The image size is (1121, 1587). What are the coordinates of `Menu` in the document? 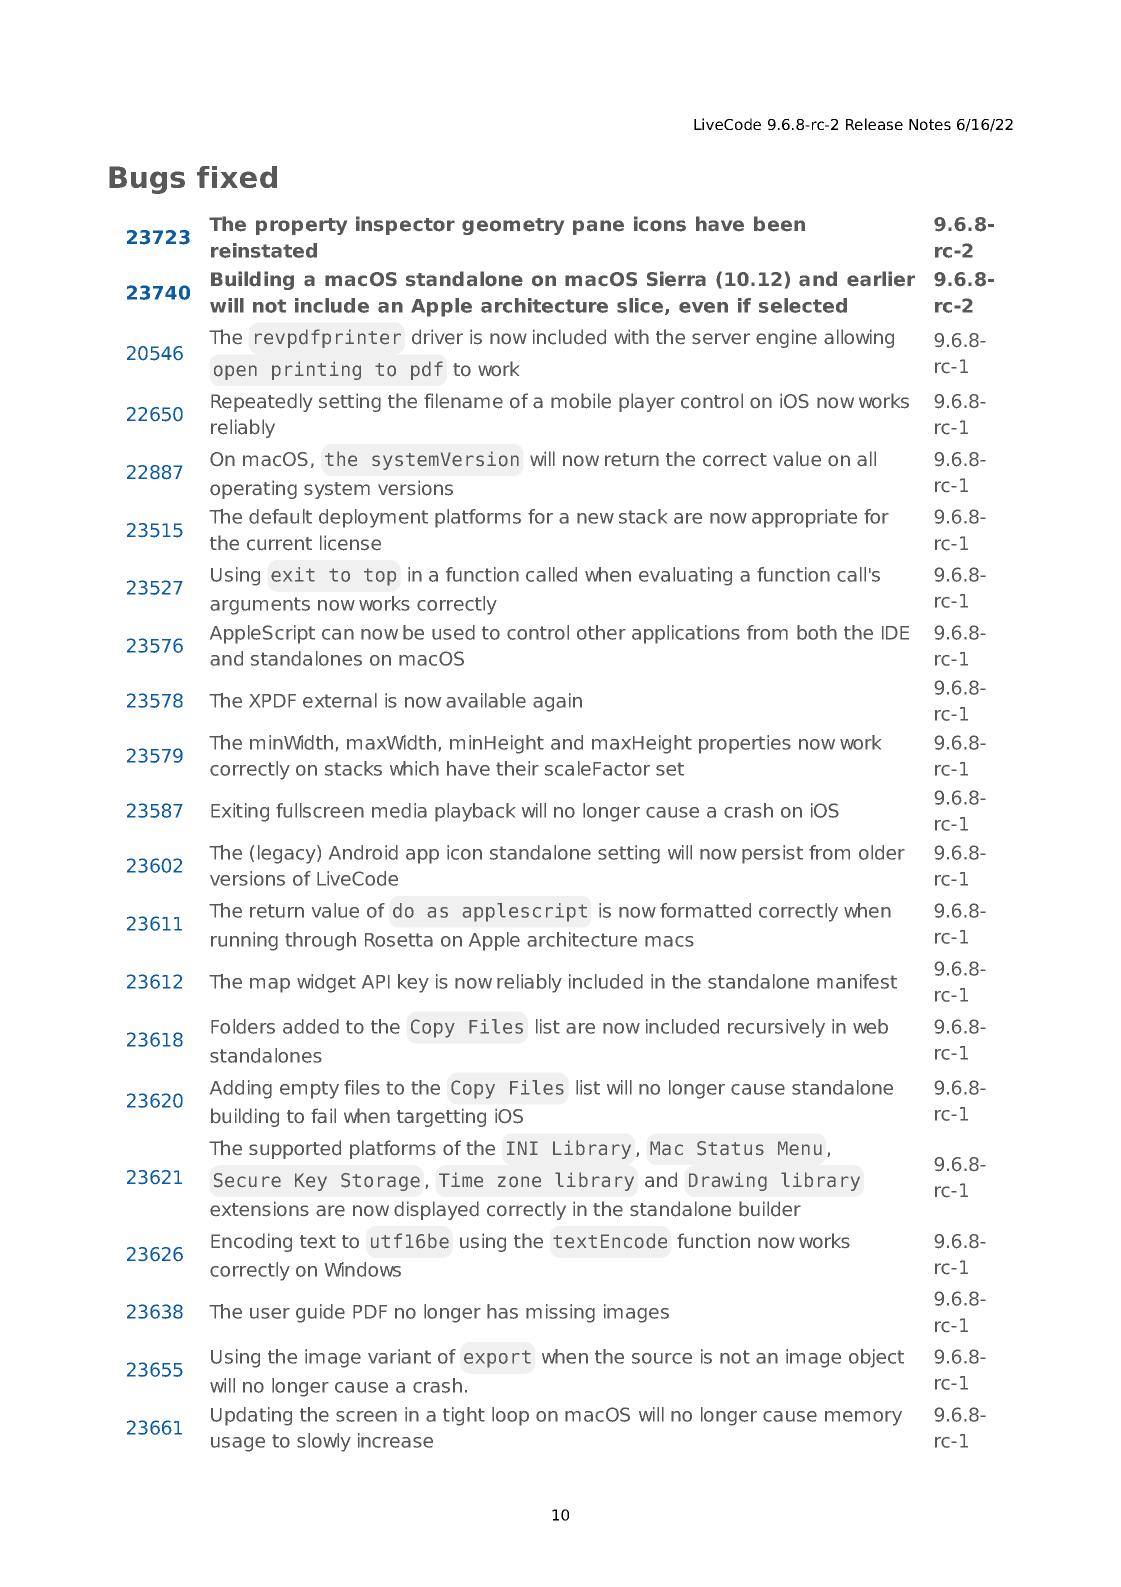 It's located at (800, 1148).
